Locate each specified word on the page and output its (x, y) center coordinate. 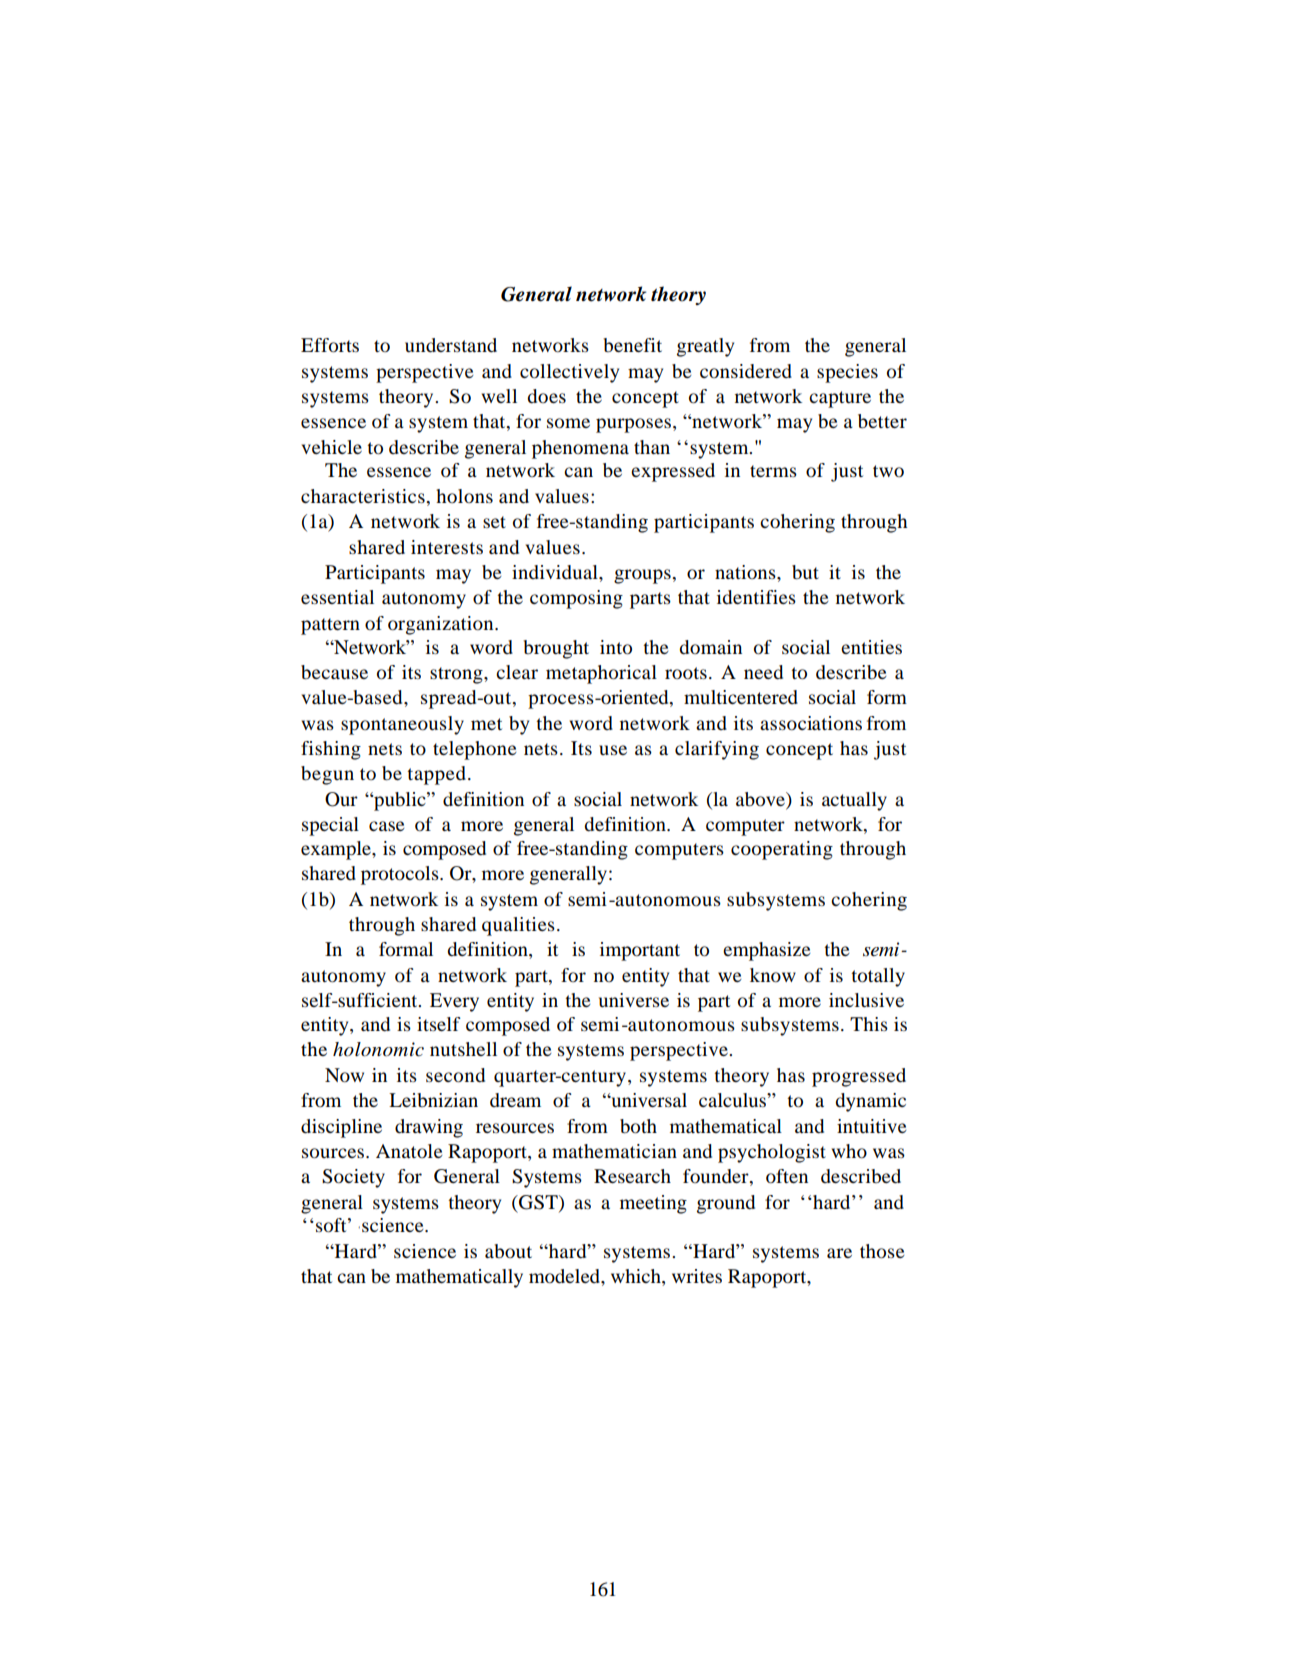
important (640, 951)
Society (353, 1178)
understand (451, 345)
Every (454, 1002)
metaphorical (601, 674)
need (763, 672)
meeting (653, 1204)
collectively (569, 373)
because (334, 672)
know (773, 975)
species (847, 373)
